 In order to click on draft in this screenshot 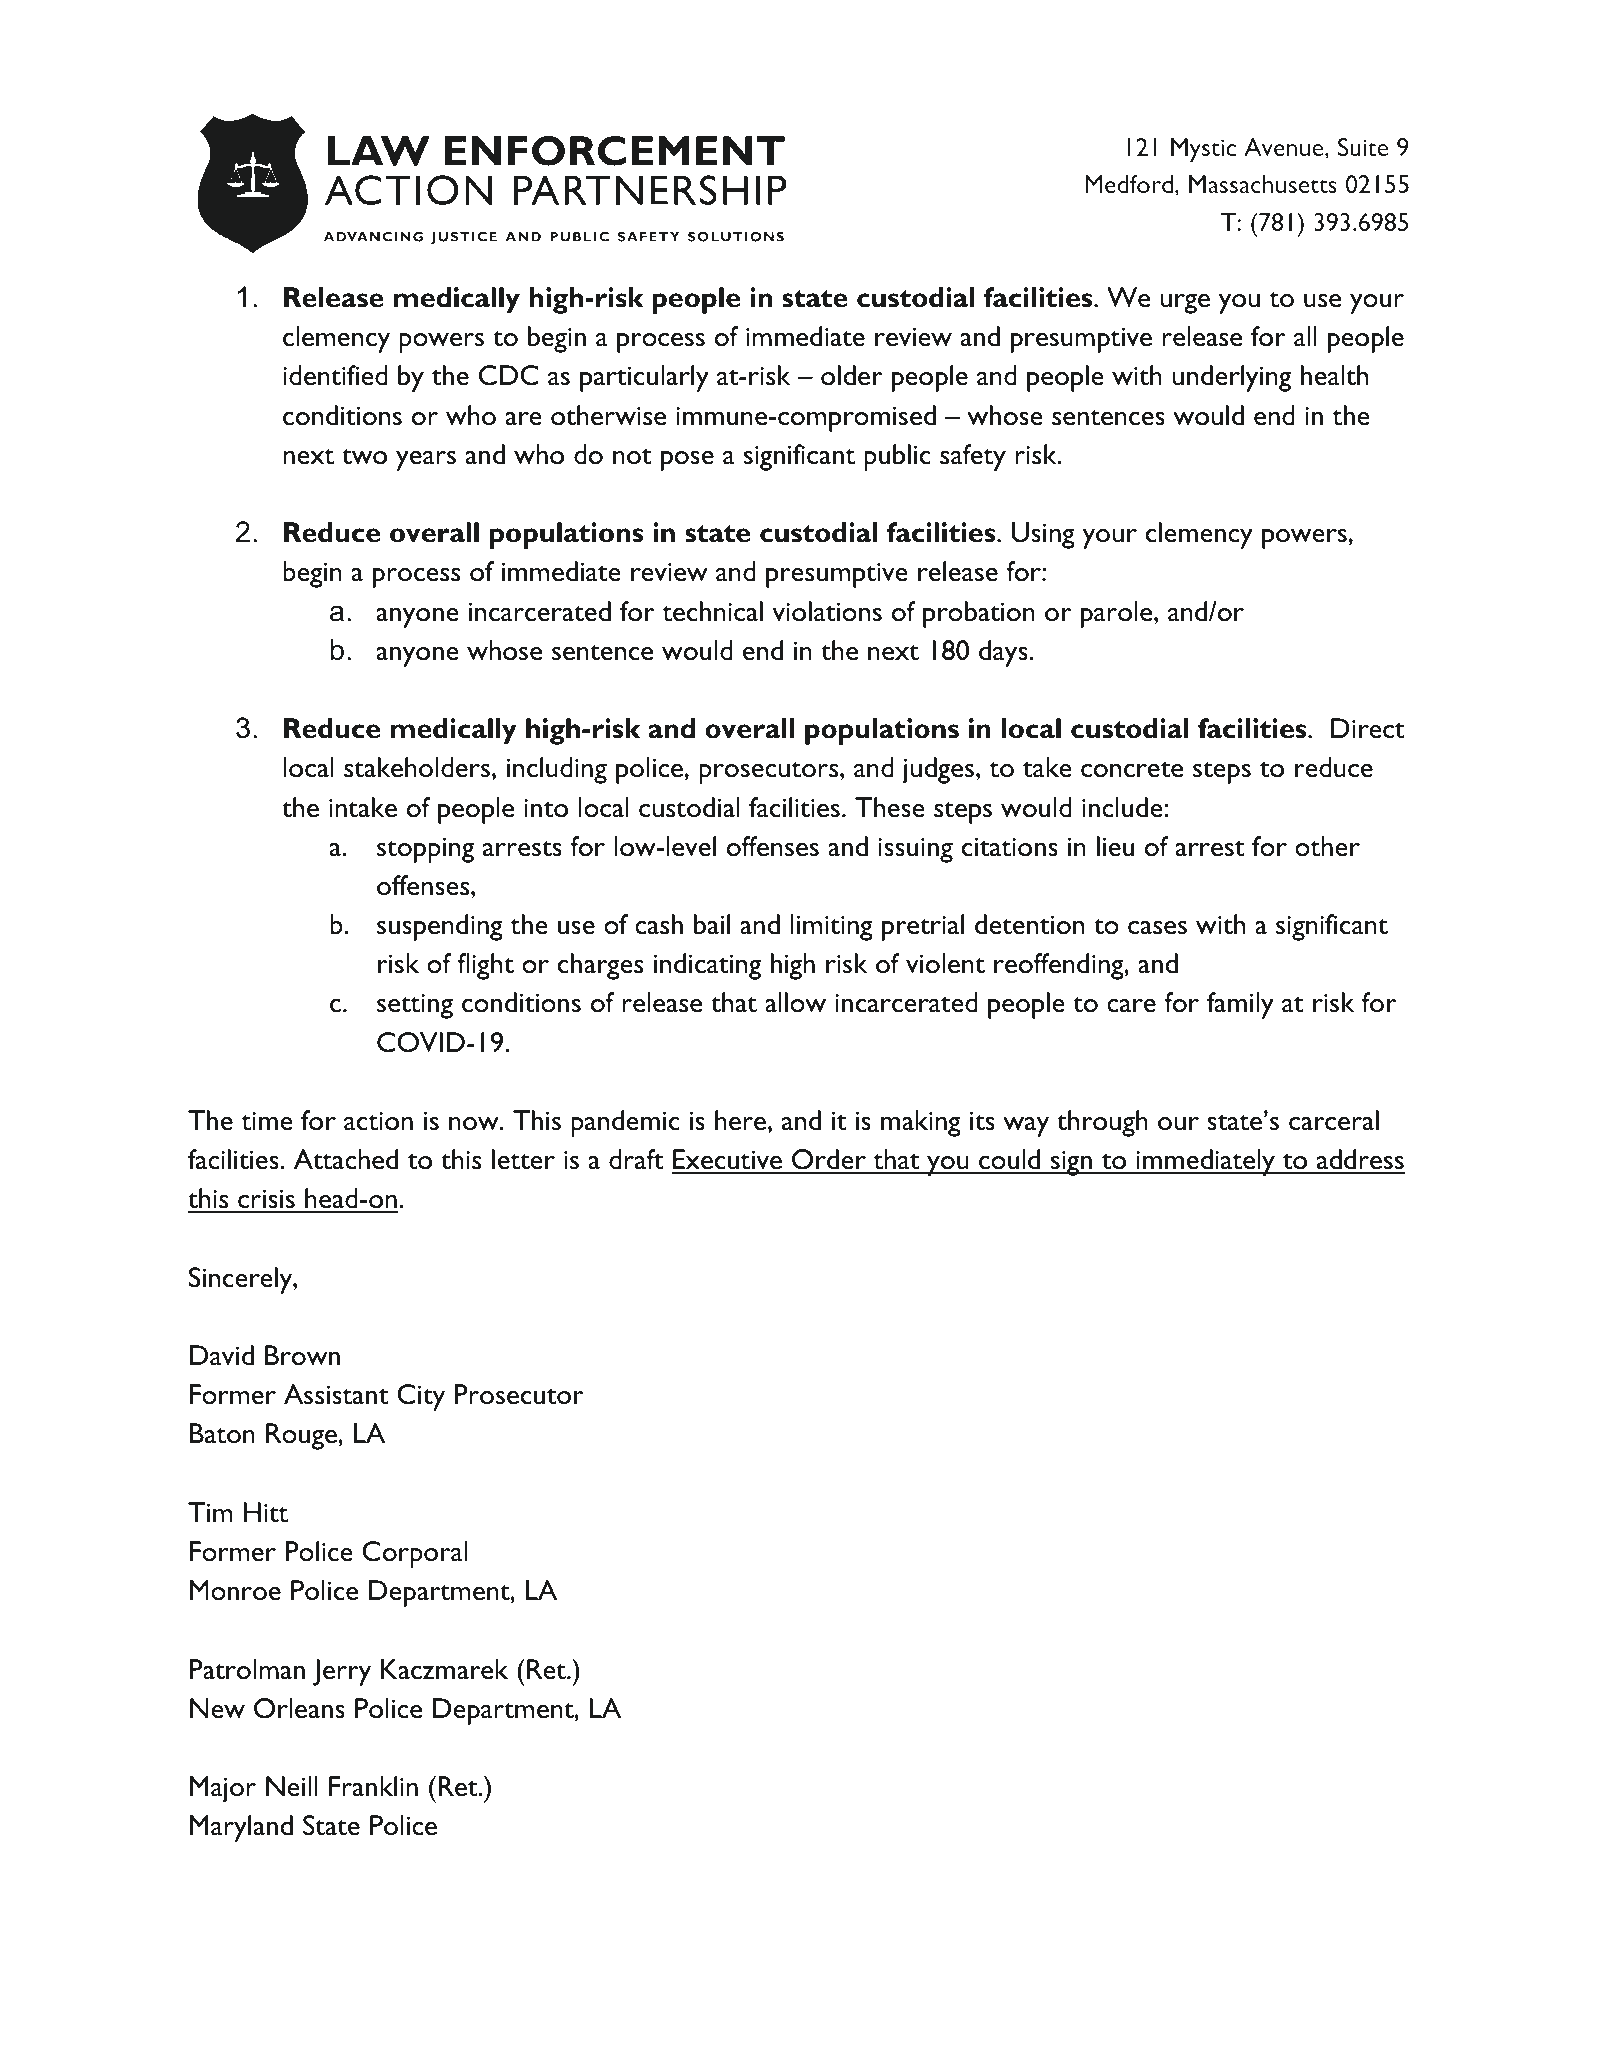, I will do `click(636, 1159)`.
